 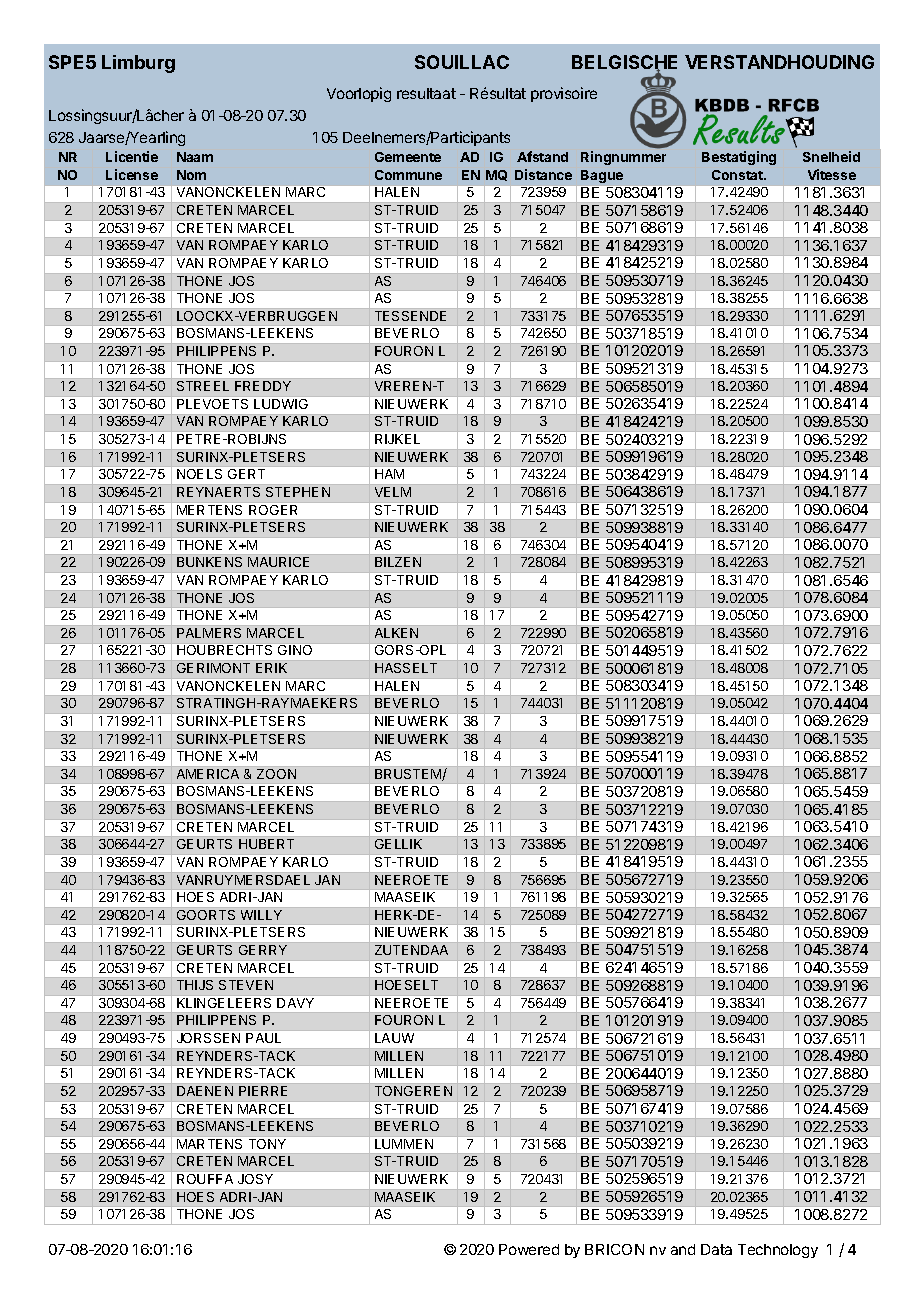 What do you see at coordinates (209, 1144) in the screenshot?
I see `MARTENS` at bounding box center [209, 1144].
